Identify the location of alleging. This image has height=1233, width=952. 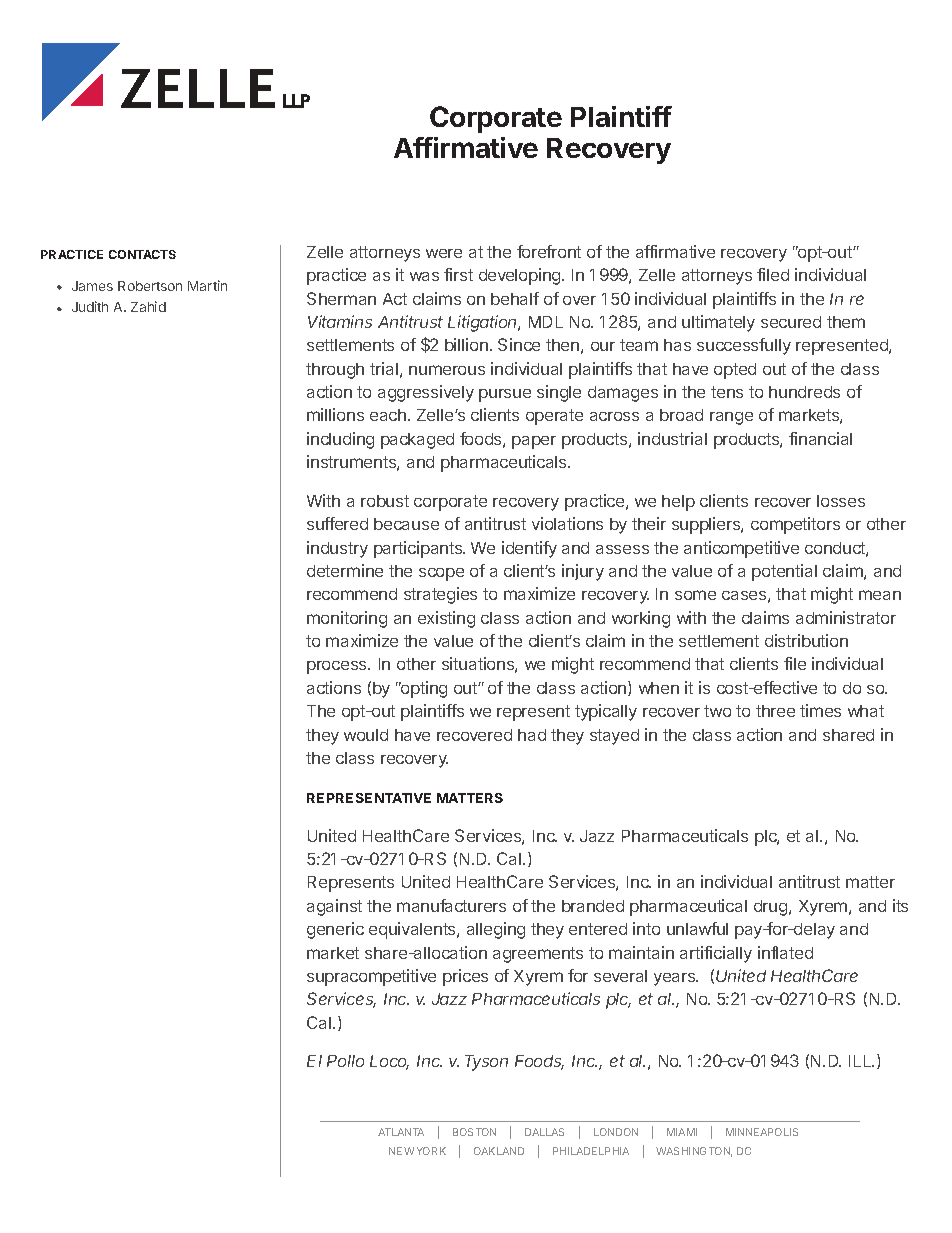
(496, 930).
